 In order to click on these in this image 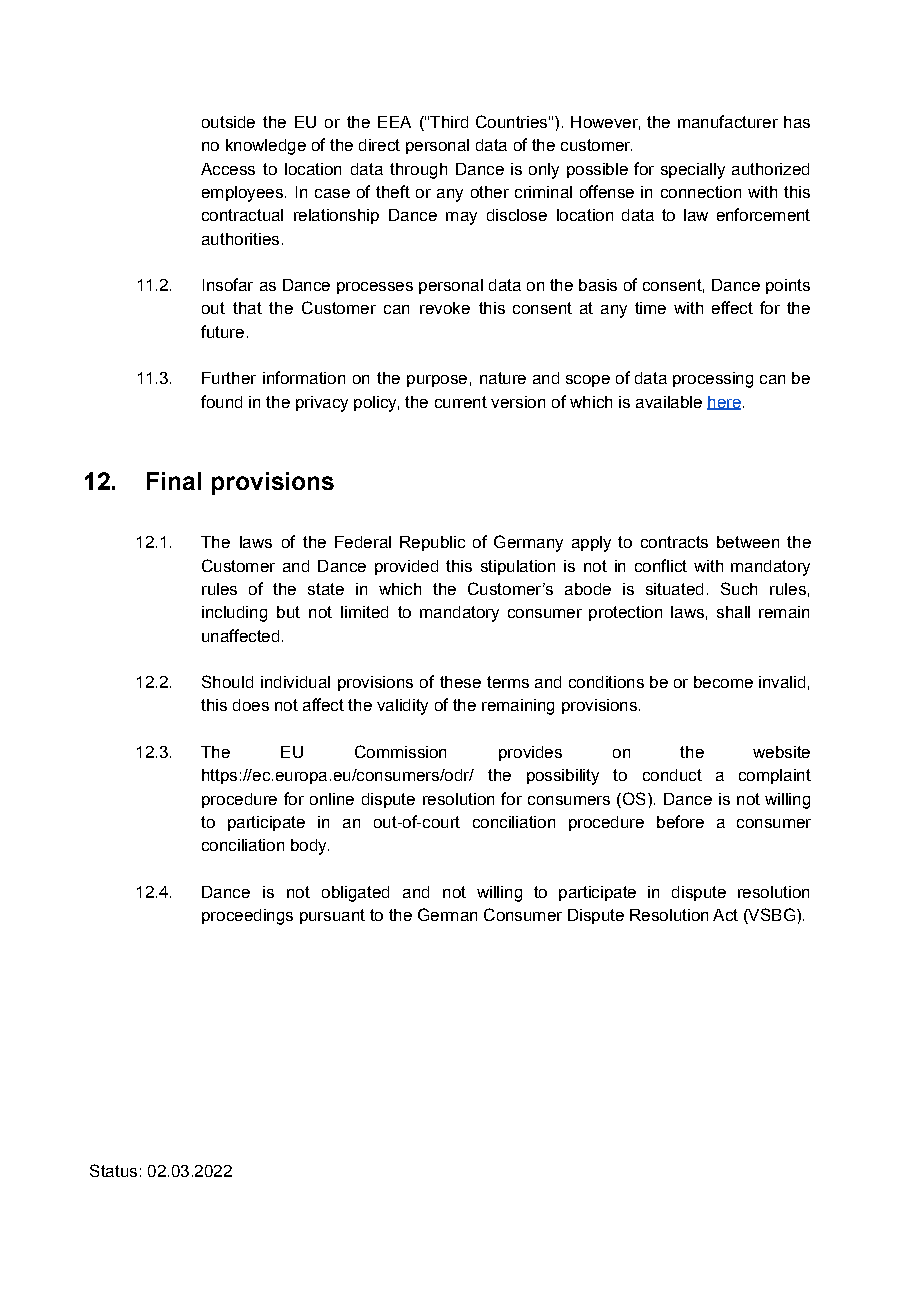, I will do `click(460, 682)`.
